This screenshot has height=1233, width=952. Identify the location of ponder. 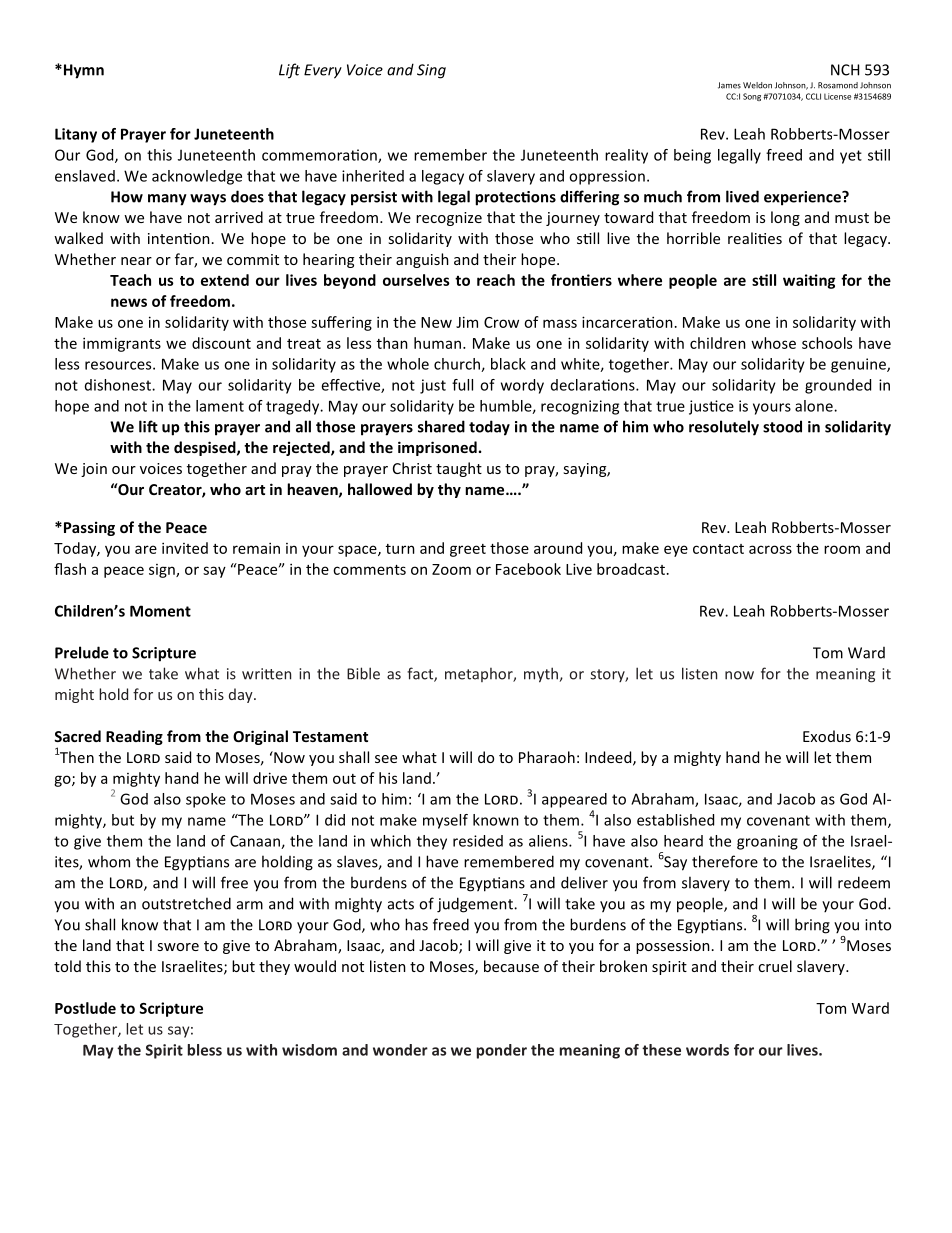
(502, 1051).
